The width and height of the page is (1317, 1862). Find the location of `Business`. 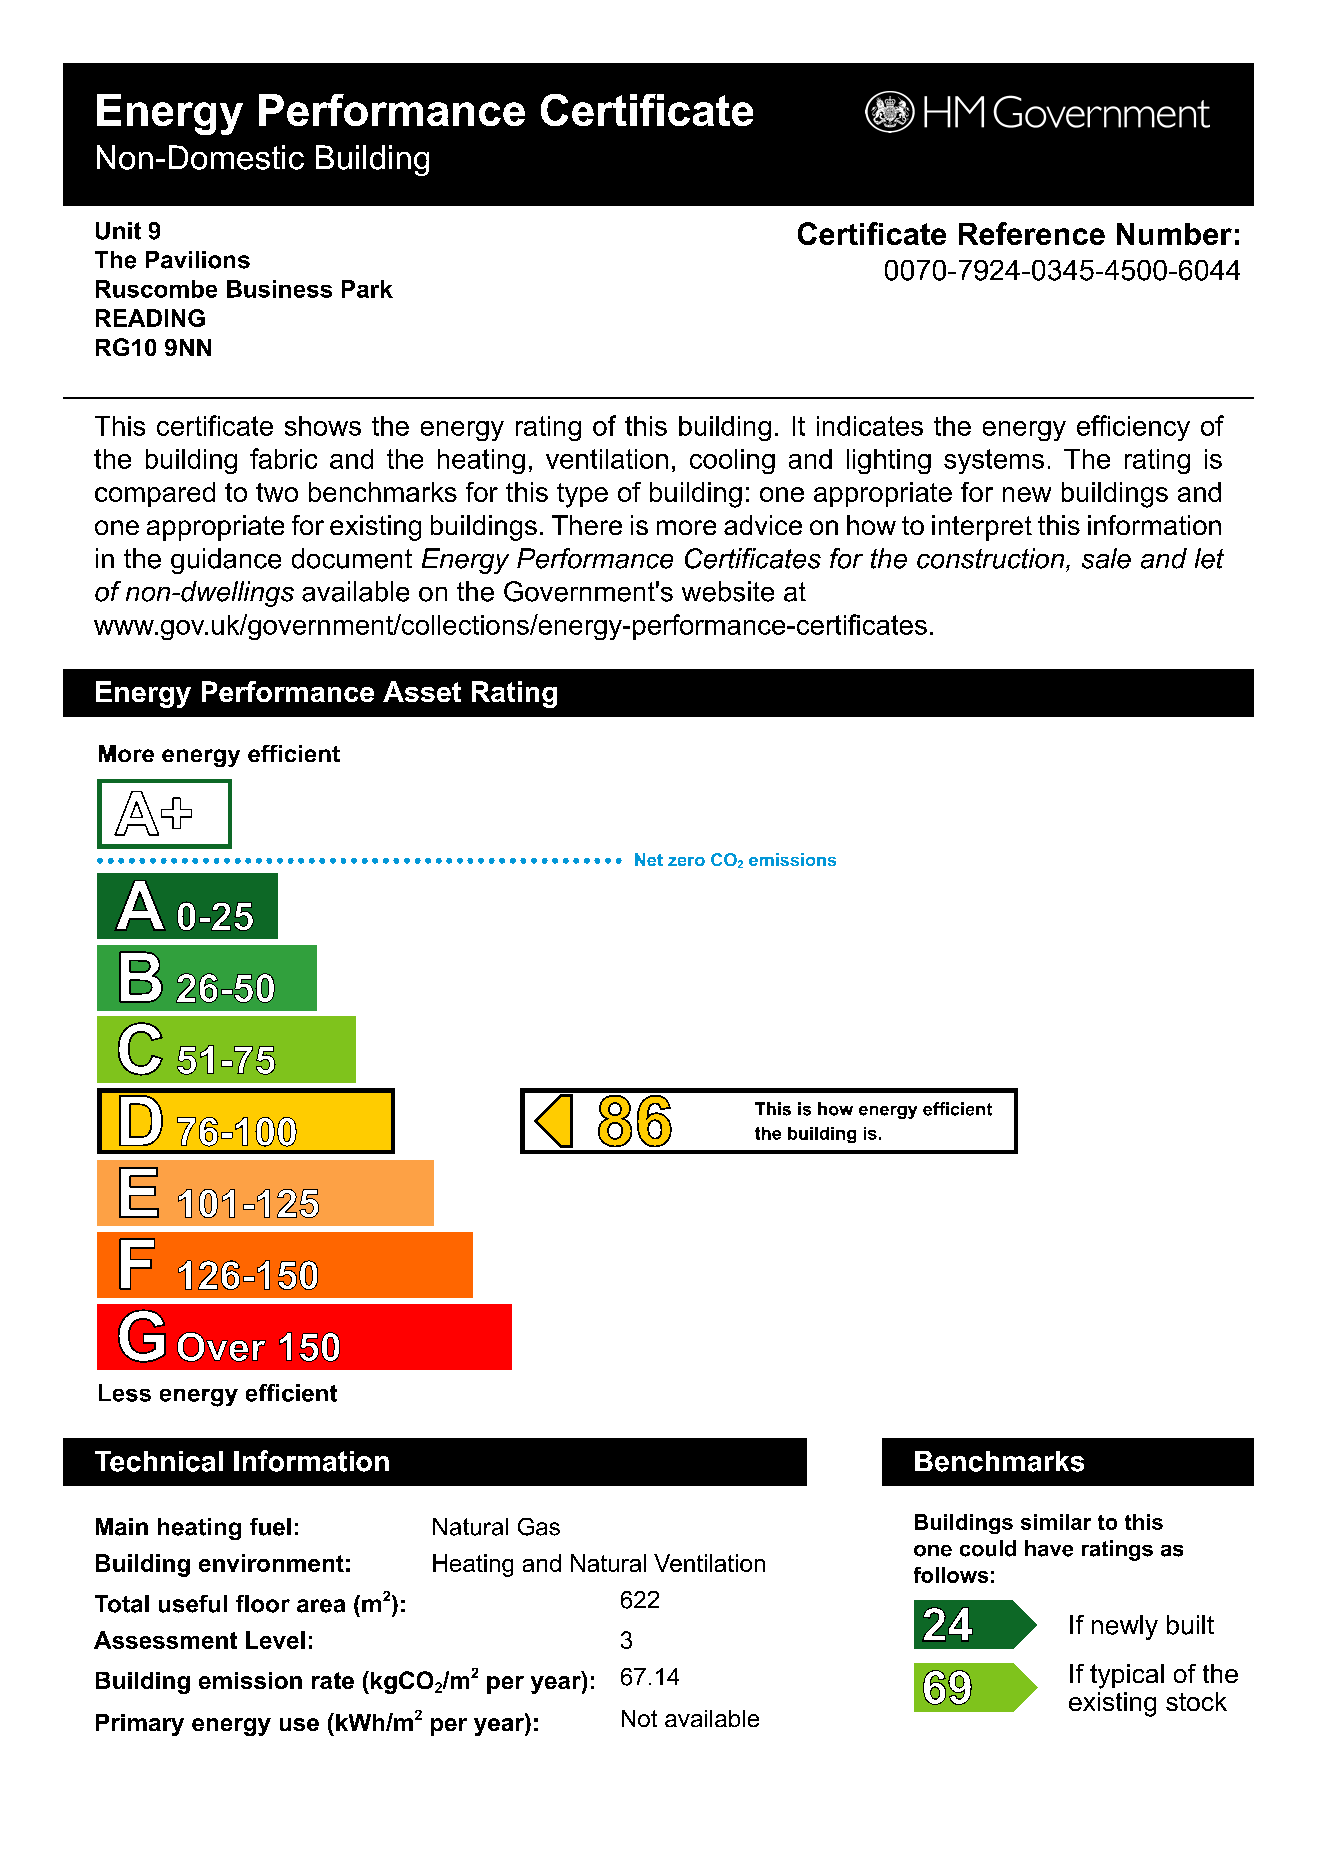

Business is located at coordinates (279, 289).
